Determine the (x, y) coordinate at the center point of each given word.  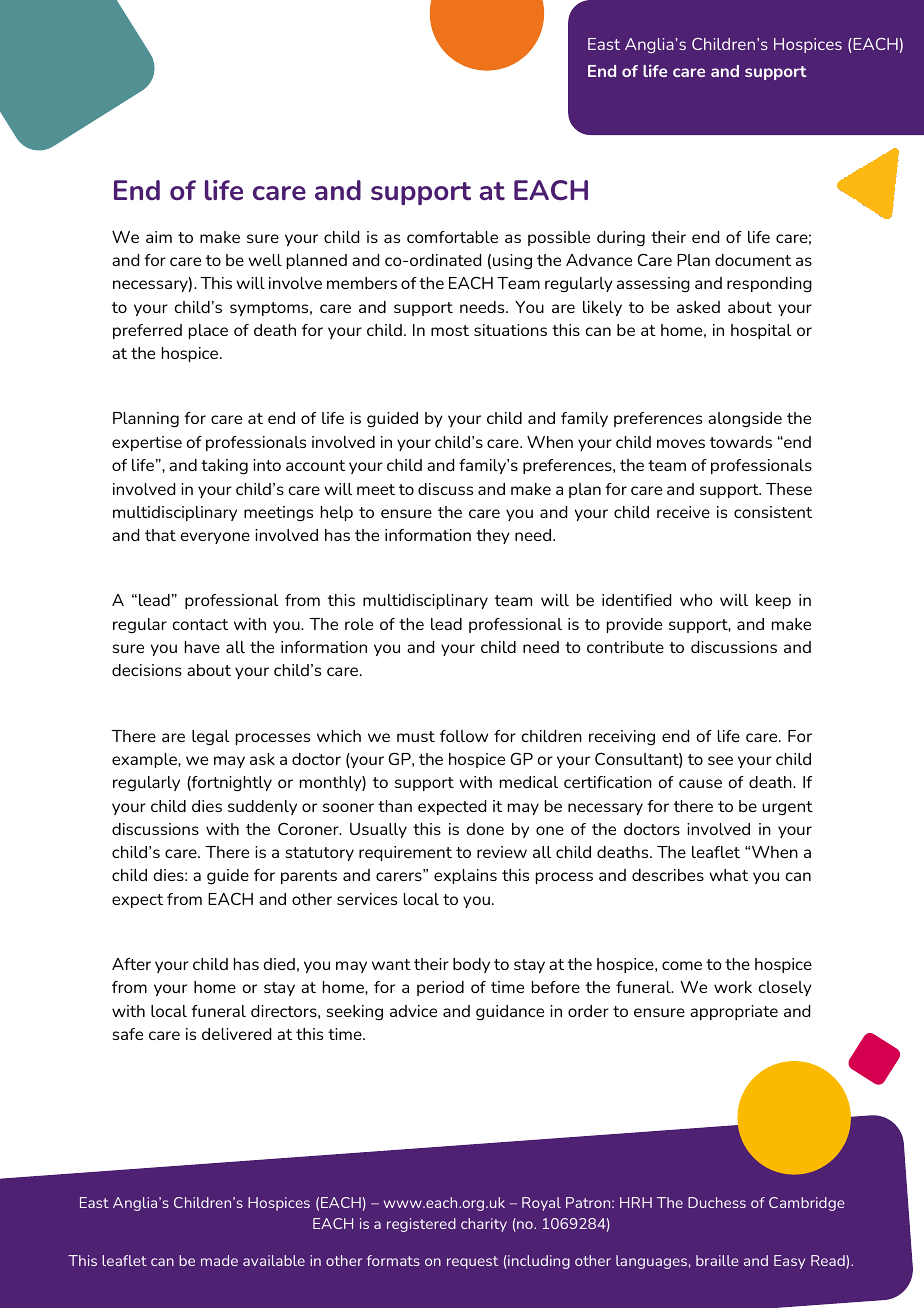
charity (484, 1225)
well (265, 260)
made (219, 1260)
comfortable (452, 237)
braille (717, 1260)
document (753, 260)
